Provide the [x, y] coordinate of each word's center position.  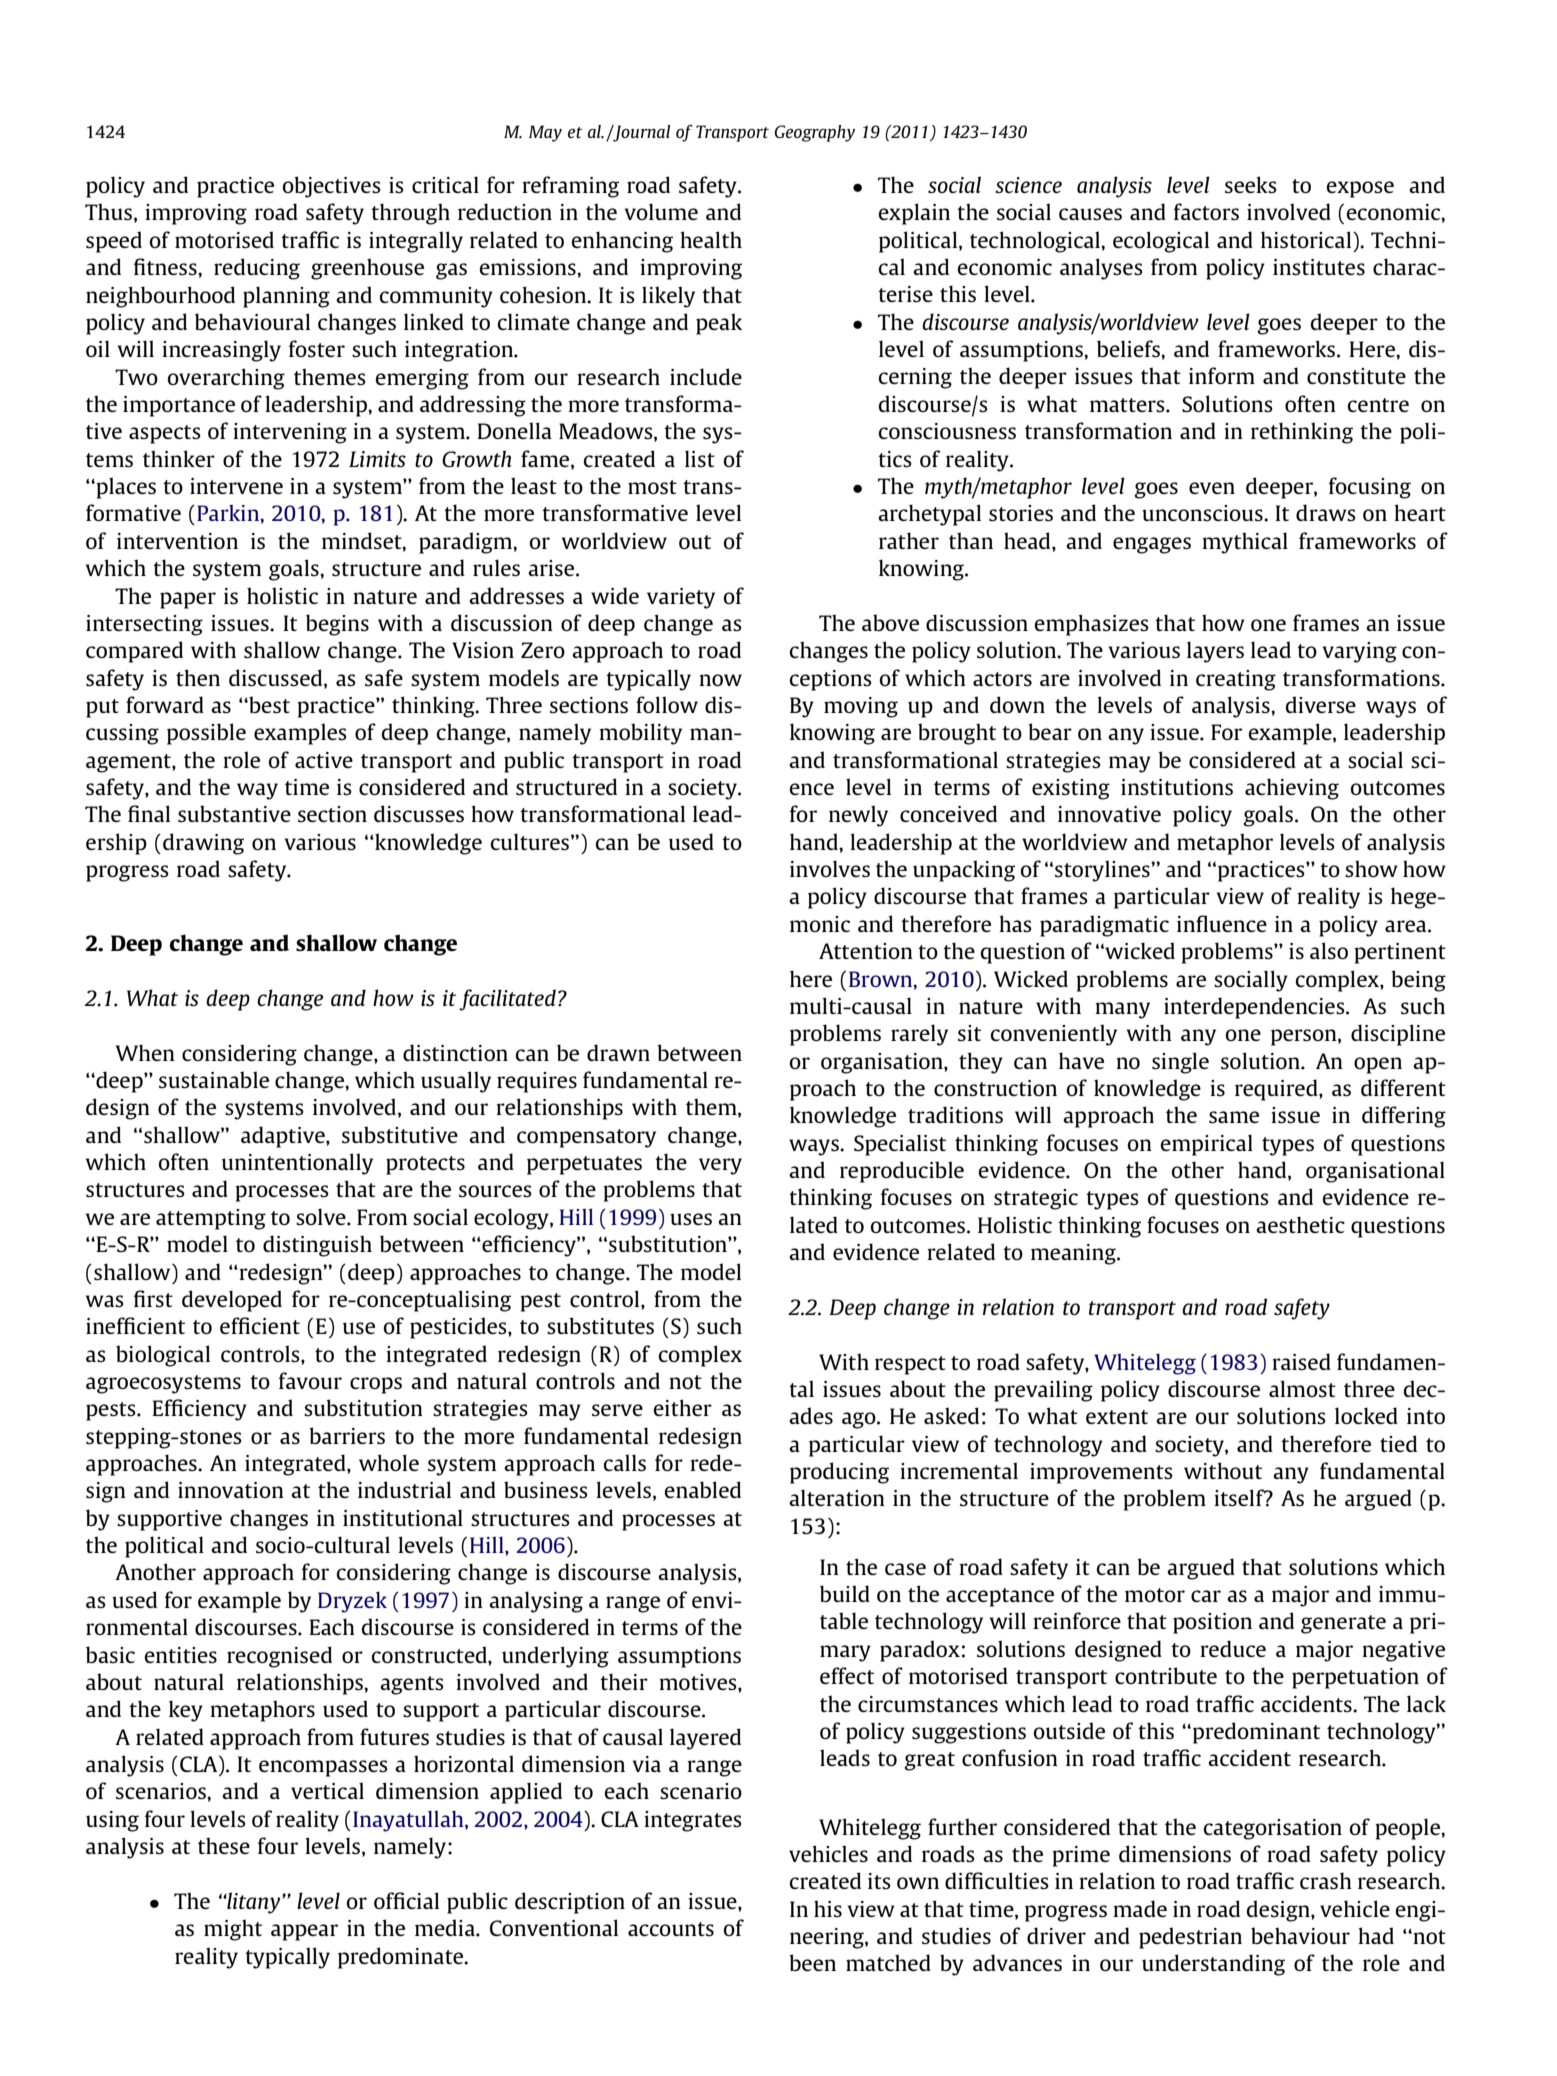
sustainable [214, 1079]
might [233, 1930]
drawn [618, 1052]
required [1277, 1090]
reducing [257, 269]
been [812, 1962]
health [711, 239]
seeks [1251, 184]
